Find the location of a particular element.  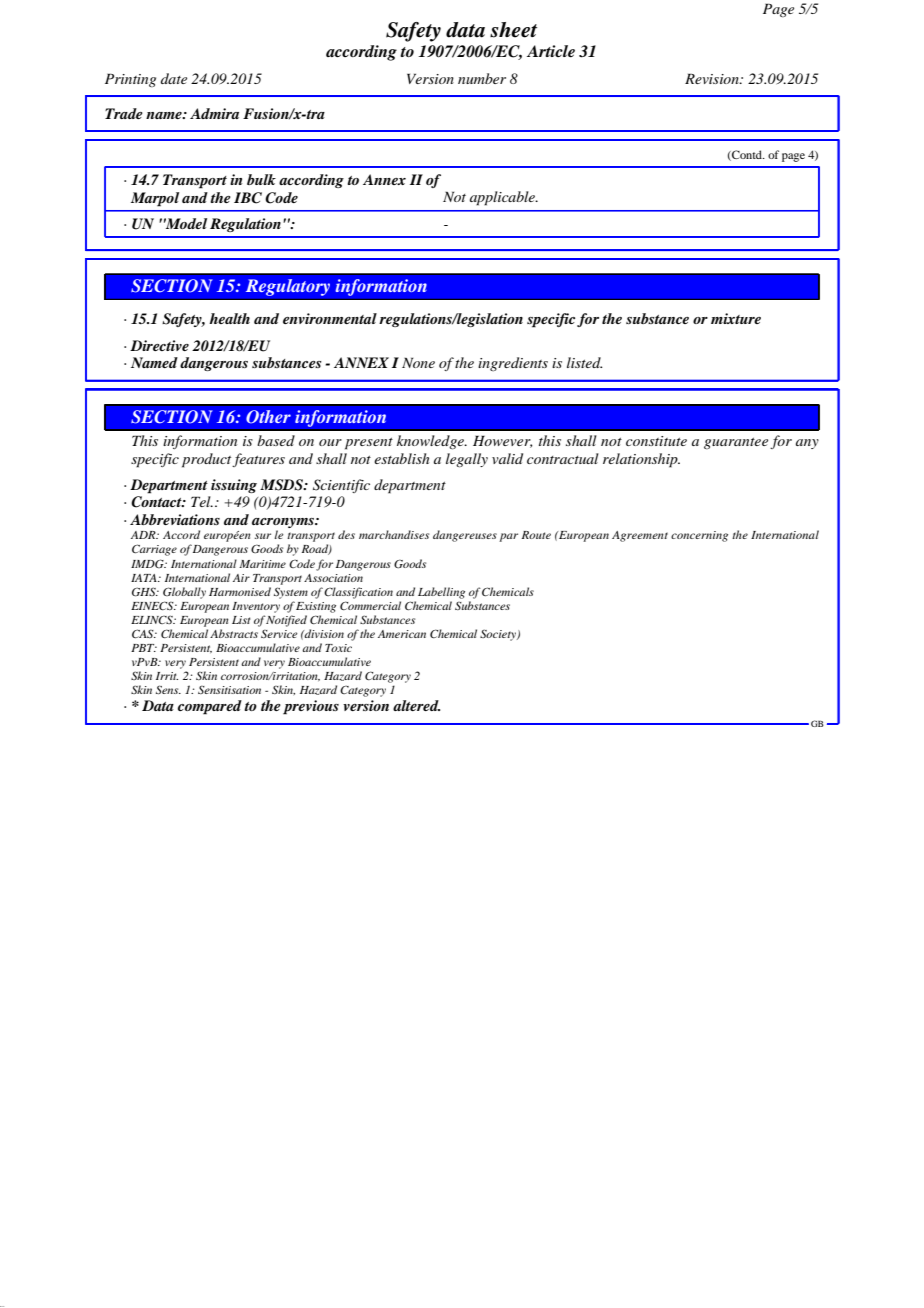

compared is located at coordinates (210, 707).
